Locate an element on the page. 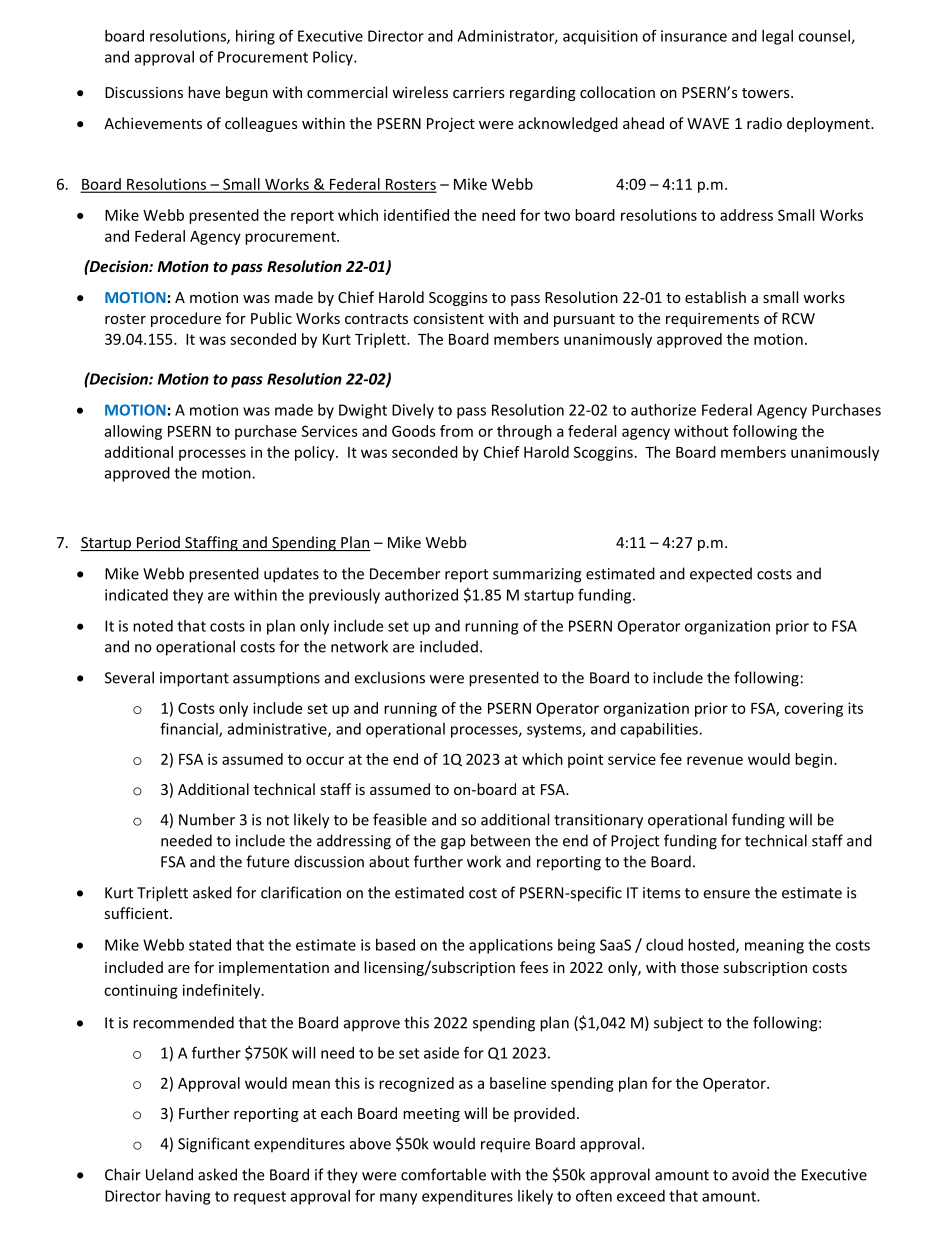 The height and width of the page is (1233, 952). consistent is located at coordinates (448, 318).
